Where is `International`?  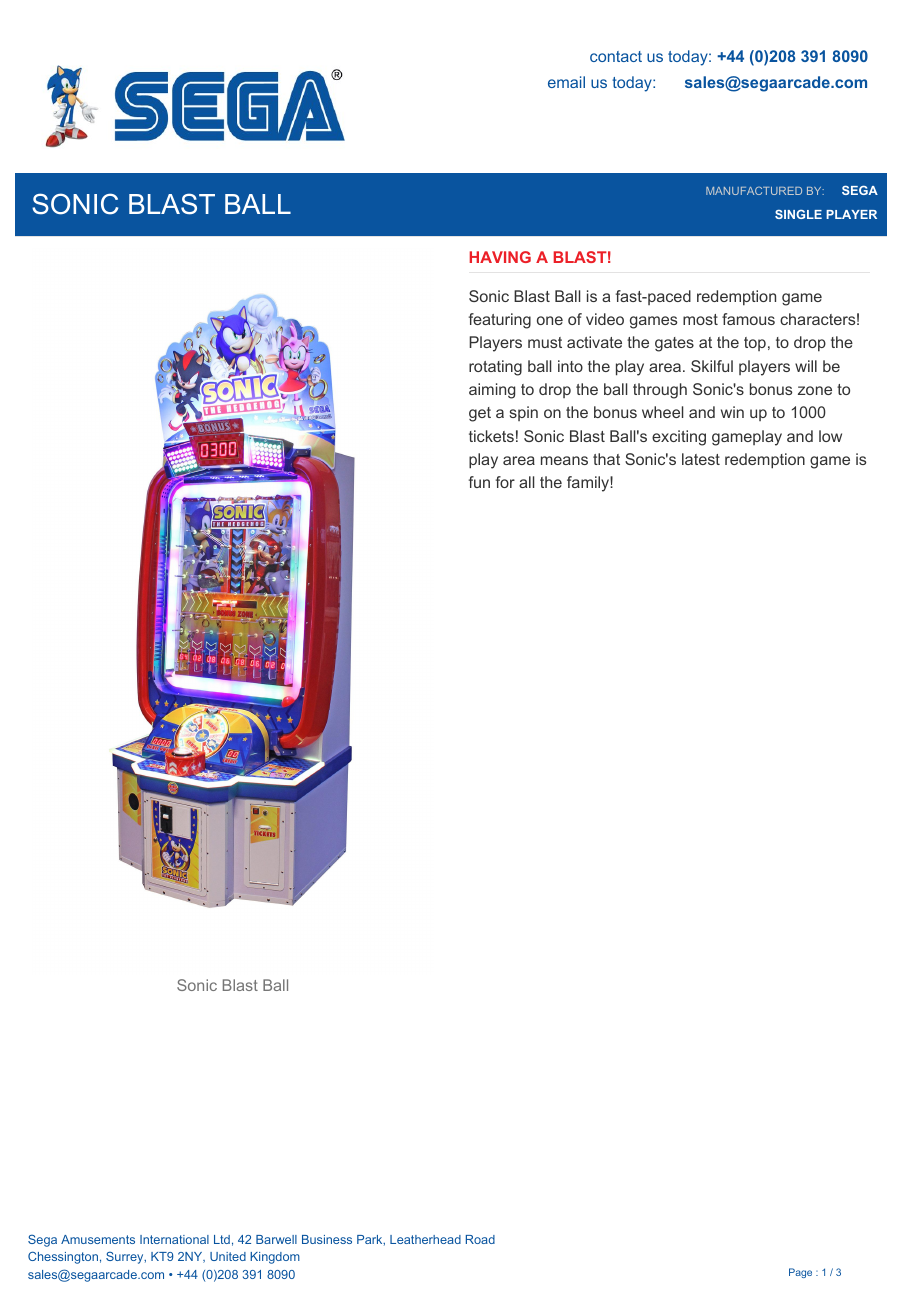
International is located at coordinates (174, 1239).
